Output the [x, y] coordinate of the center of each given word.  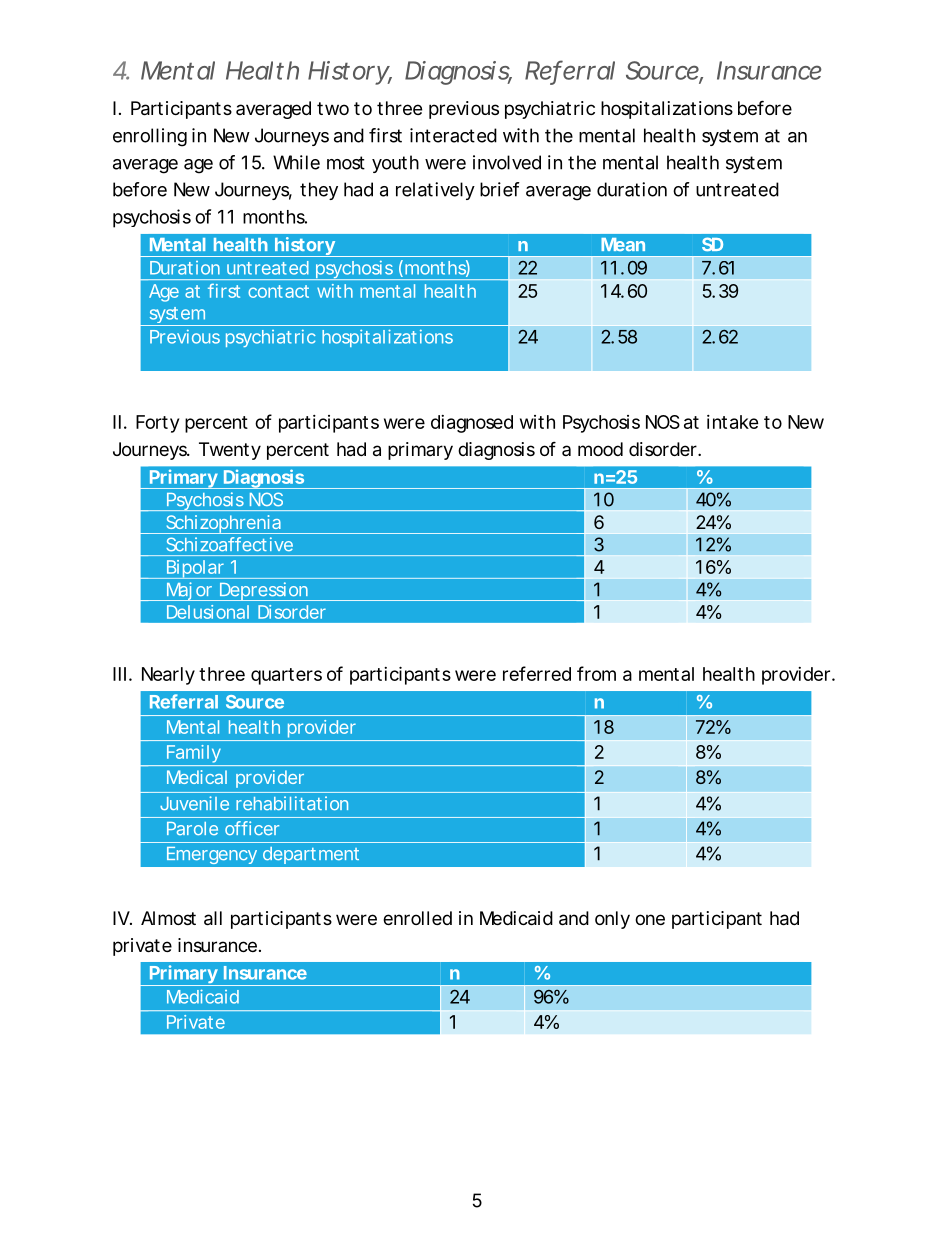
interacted [453, 135]
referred [537, 673]
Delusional [208, 612]
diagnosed [472, 424]
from [596, 673]
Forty [157, 424]
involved [507, 162]
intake [733, 422]
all [213, 918]
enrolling [150, 137]
